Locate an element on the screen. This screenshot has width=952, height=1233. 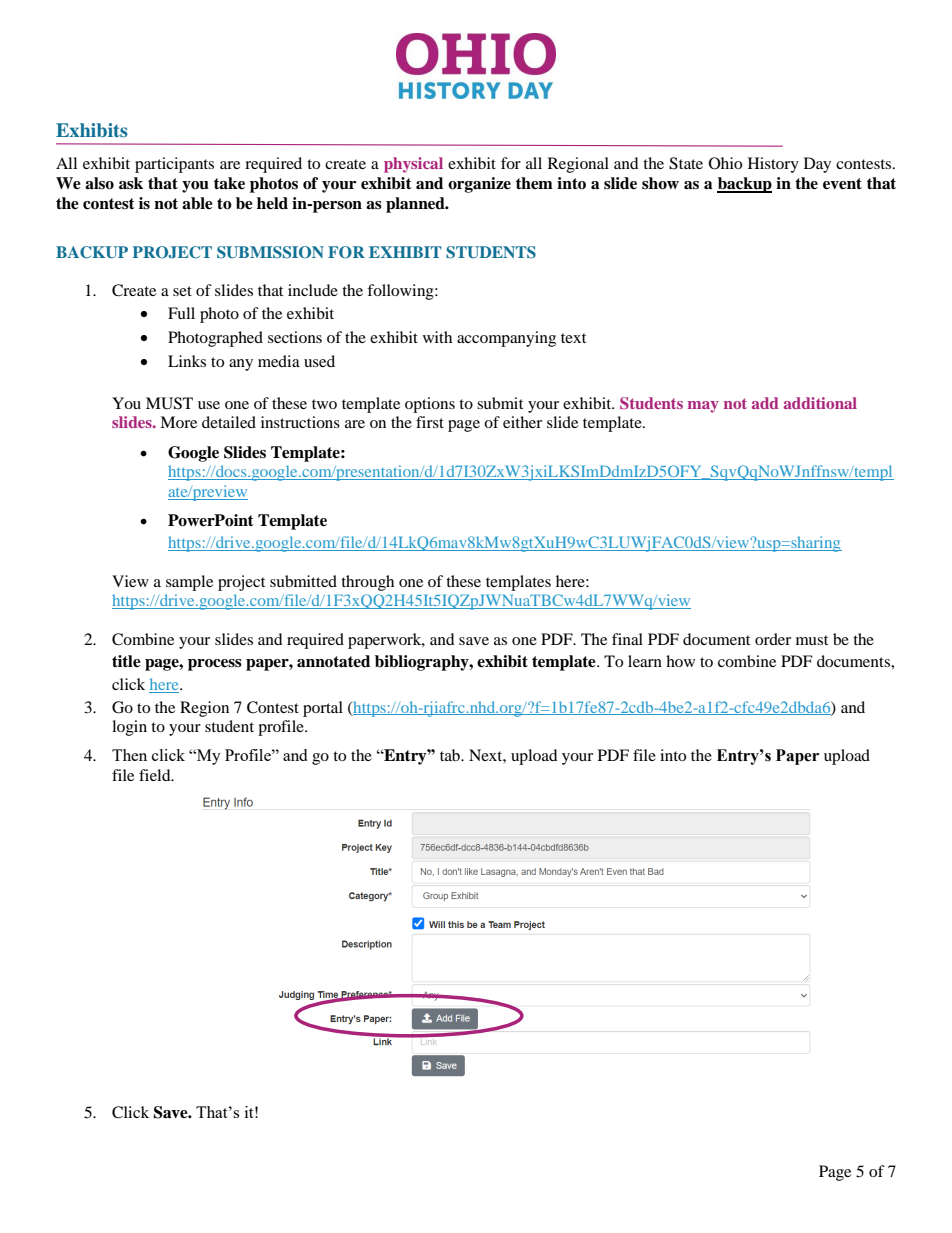
tab is located at coordinates (451, 755).
